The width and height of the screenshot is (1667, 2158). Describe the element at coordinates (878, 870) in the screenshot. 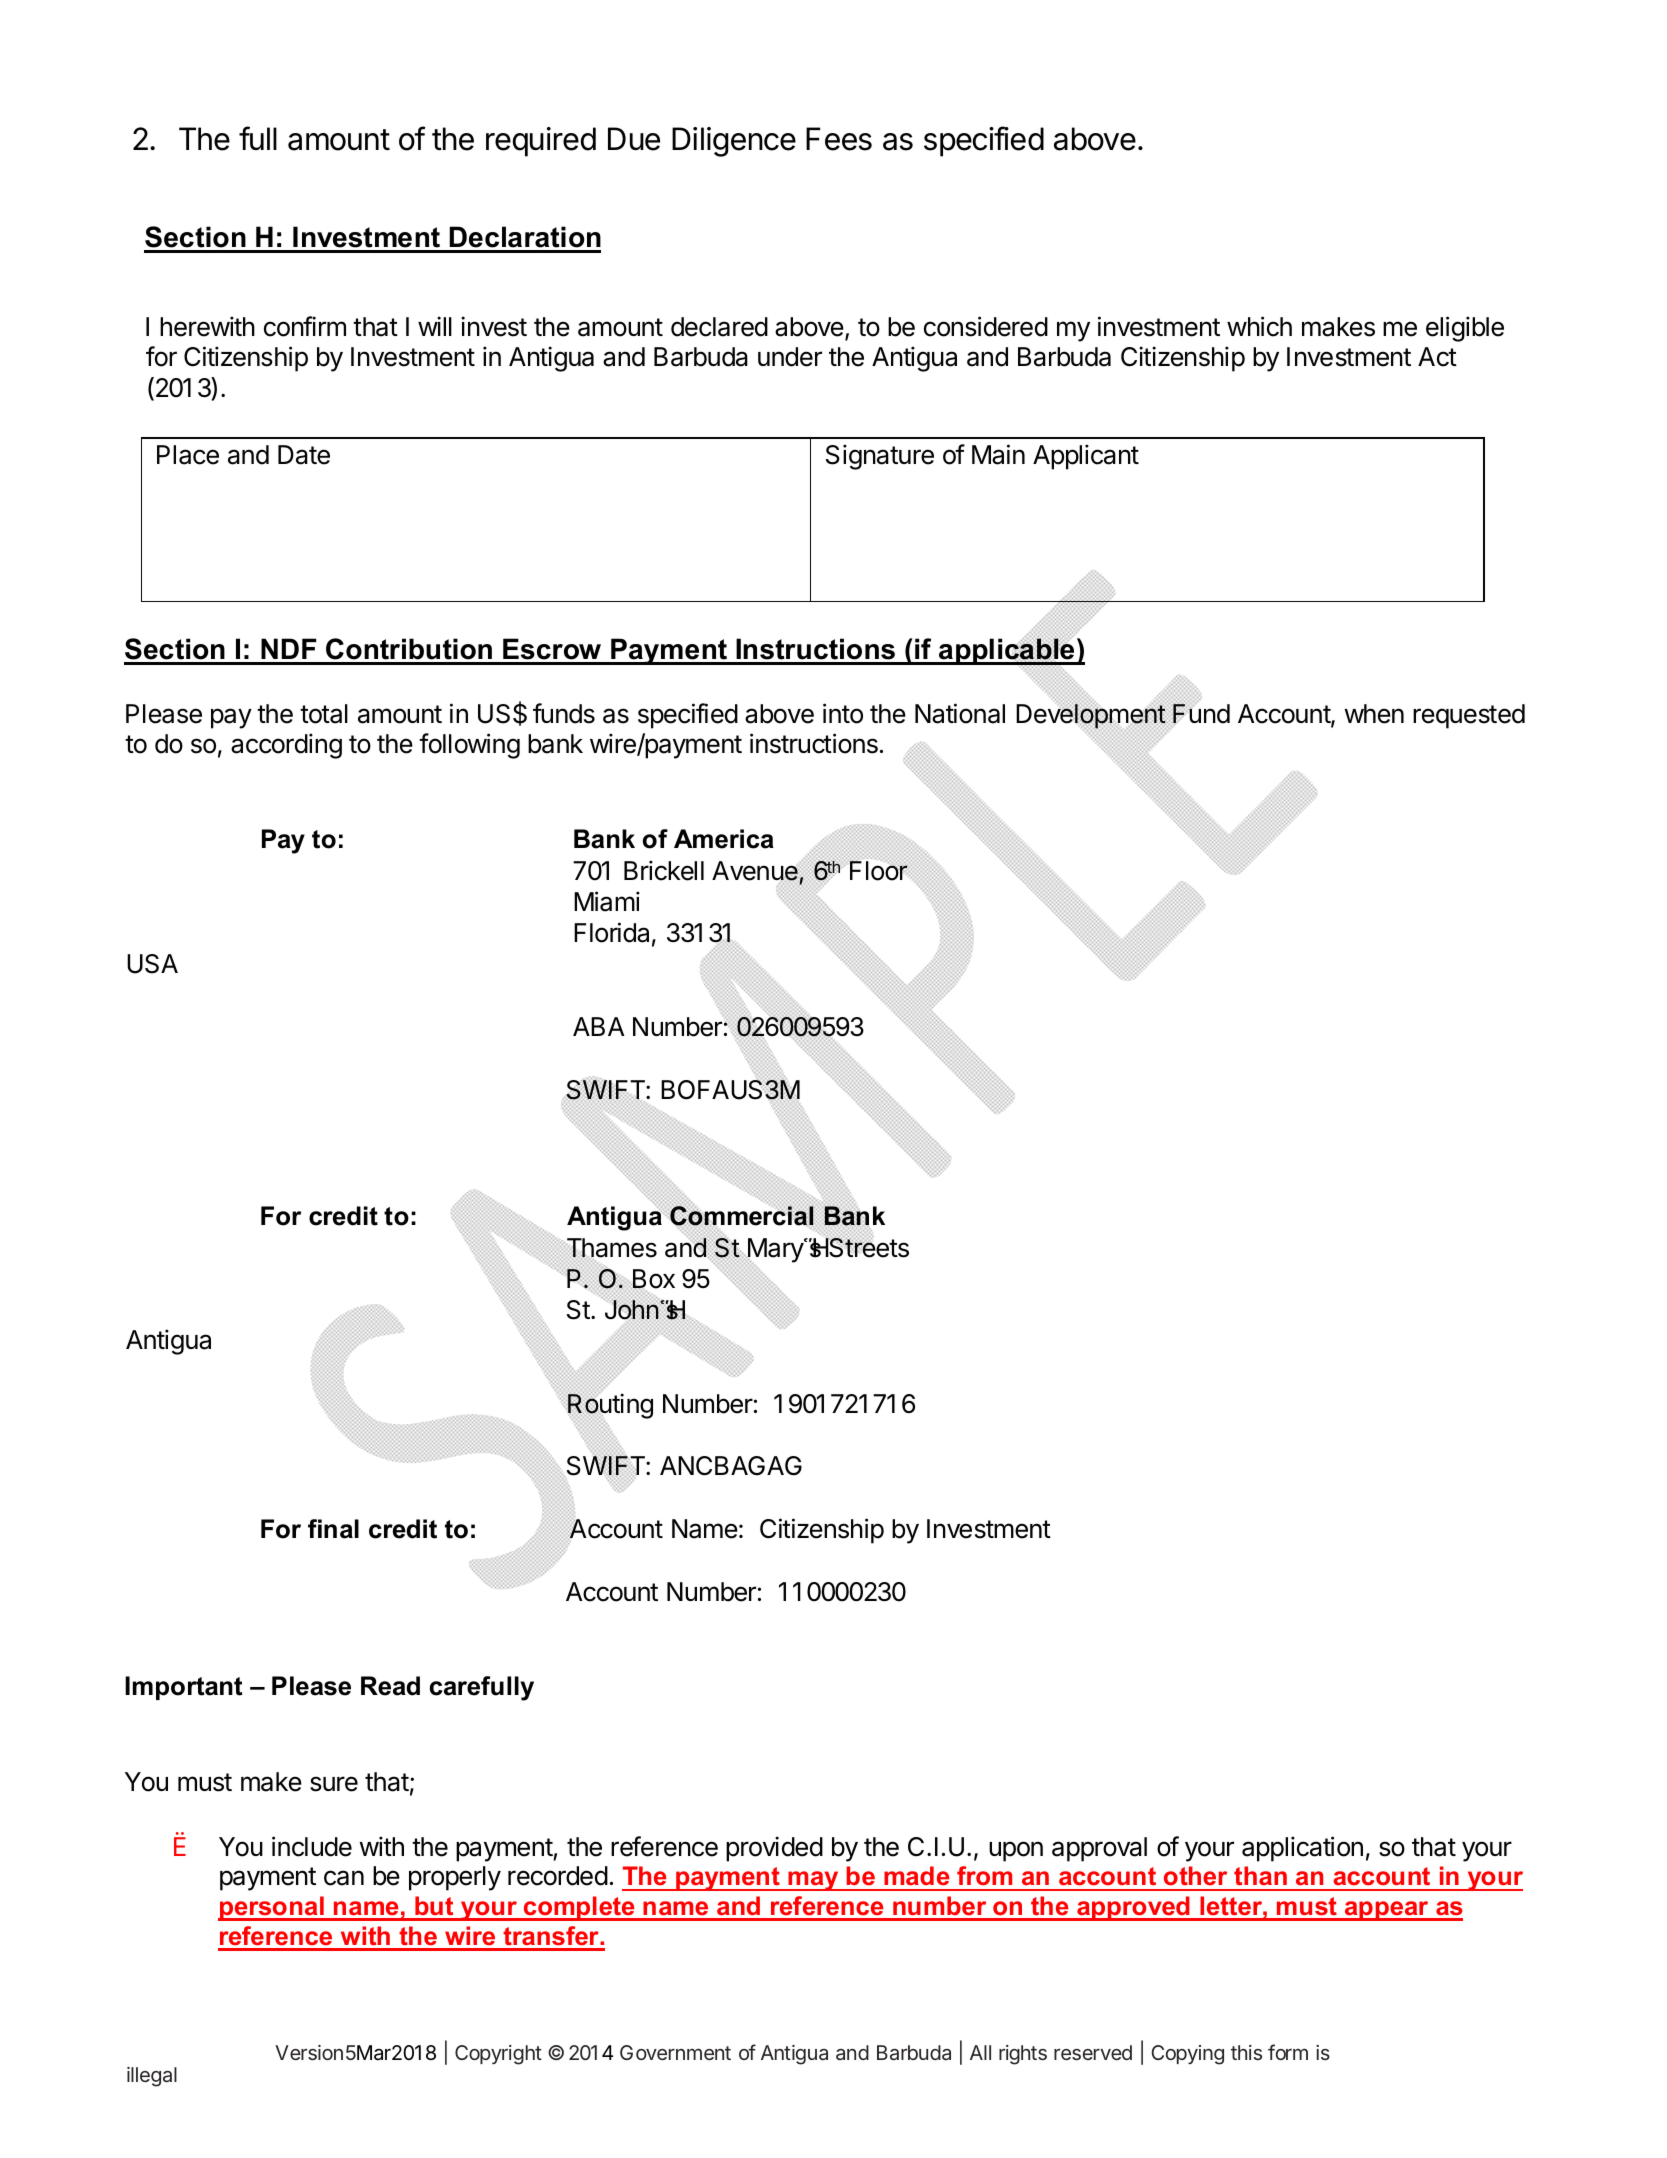

I see `Floor` at that location.
